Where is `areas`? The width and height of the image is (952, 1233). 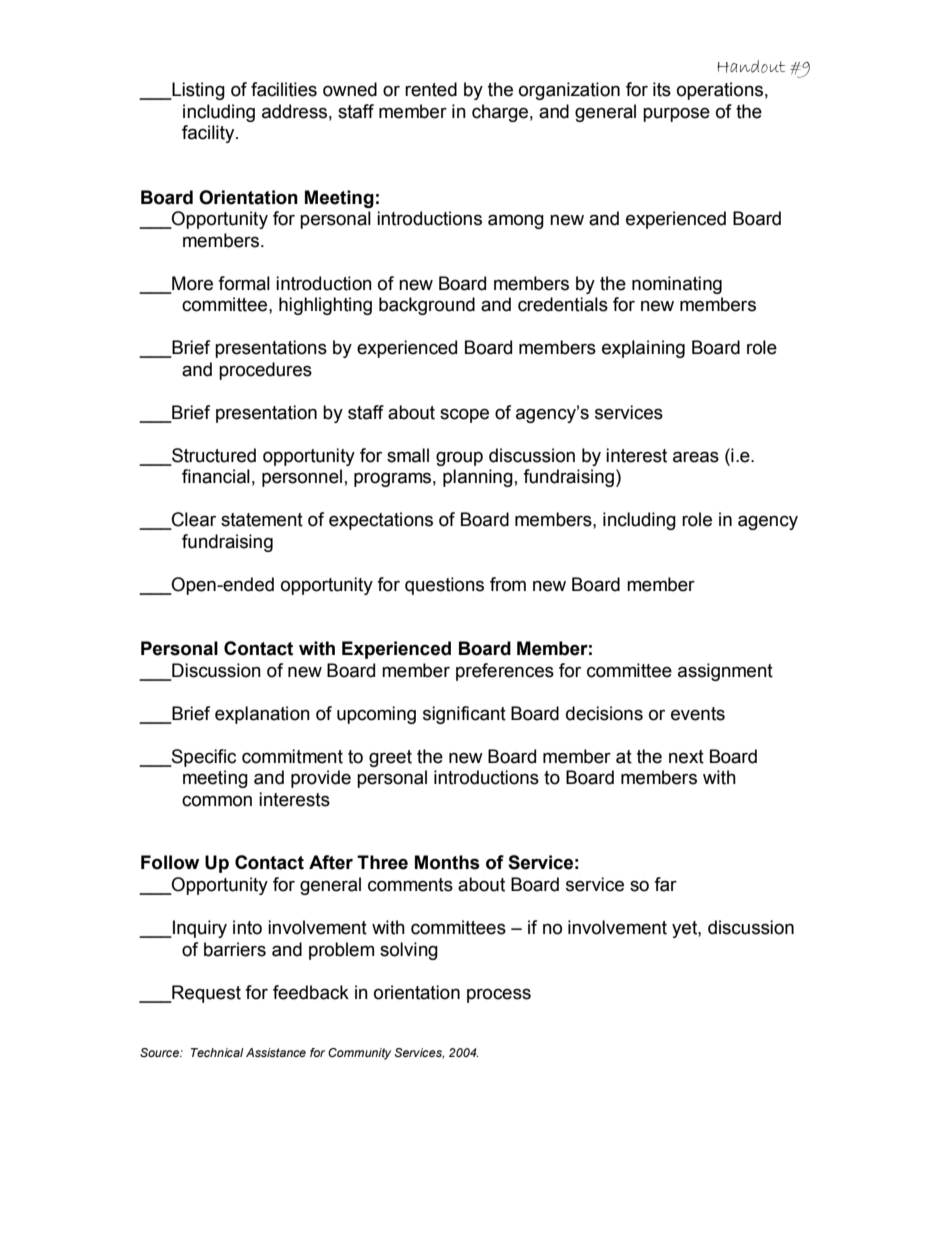
areas is located at coordinates (696, 457).
